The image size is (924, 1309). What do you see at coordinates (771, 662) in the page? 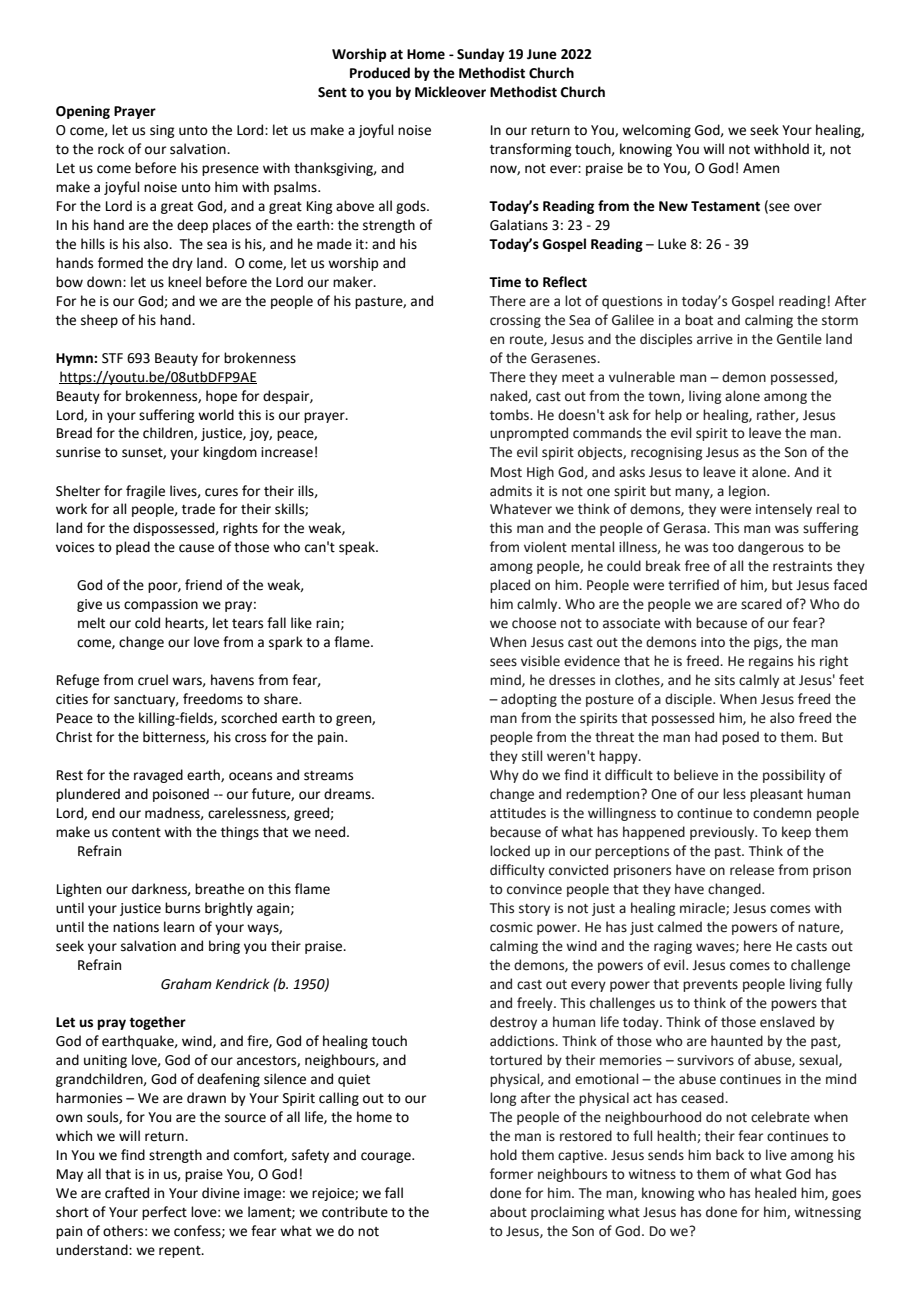
I see `regains` at bounding box center [771, 662].
